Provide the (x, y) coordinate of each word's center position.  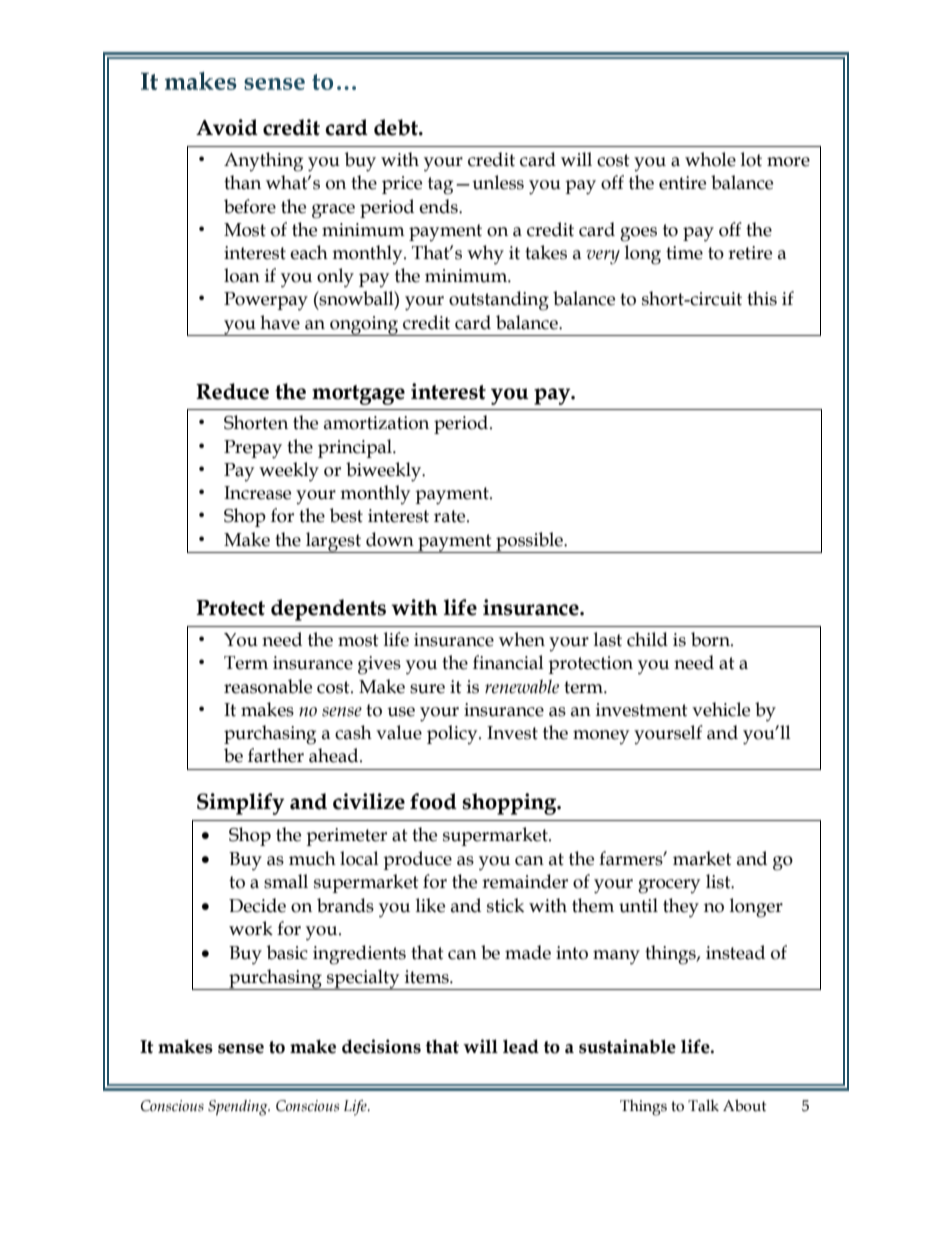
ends (439, 206)
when (522, 639)
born (711, 639)
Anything (263, 162)
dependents (328, 610)
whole (710, 159)
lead (521, 1046)
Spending (239, 1108)
